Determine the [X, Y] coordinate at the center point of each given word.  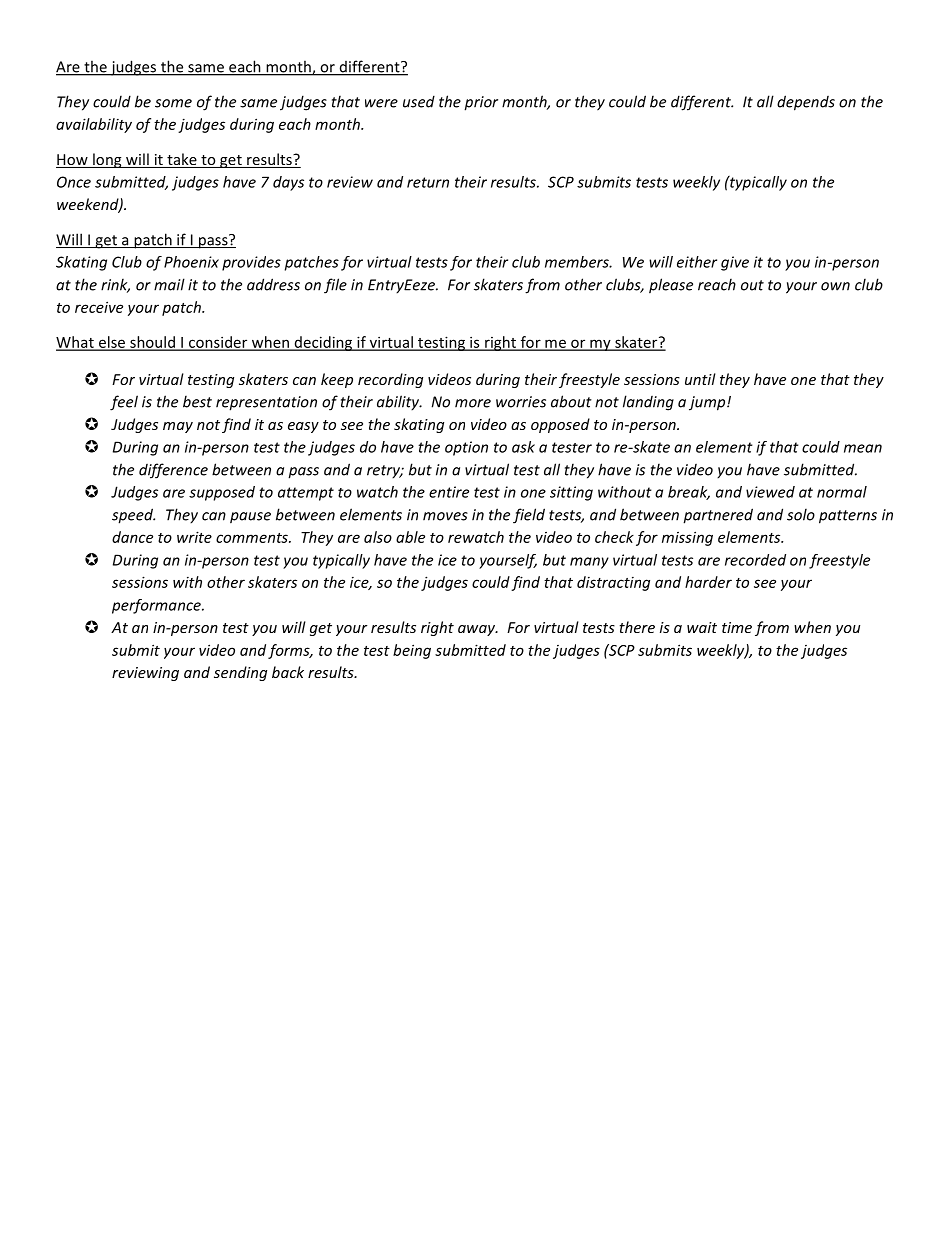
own [835, 286]
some [173, 103]
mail [169, 284]
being [412, 651]
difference [173, 471]
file [335, 286]
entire [449, 492]
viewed [770, 492]
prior [481, 103]
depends [806, 103]
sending [240, 673]
